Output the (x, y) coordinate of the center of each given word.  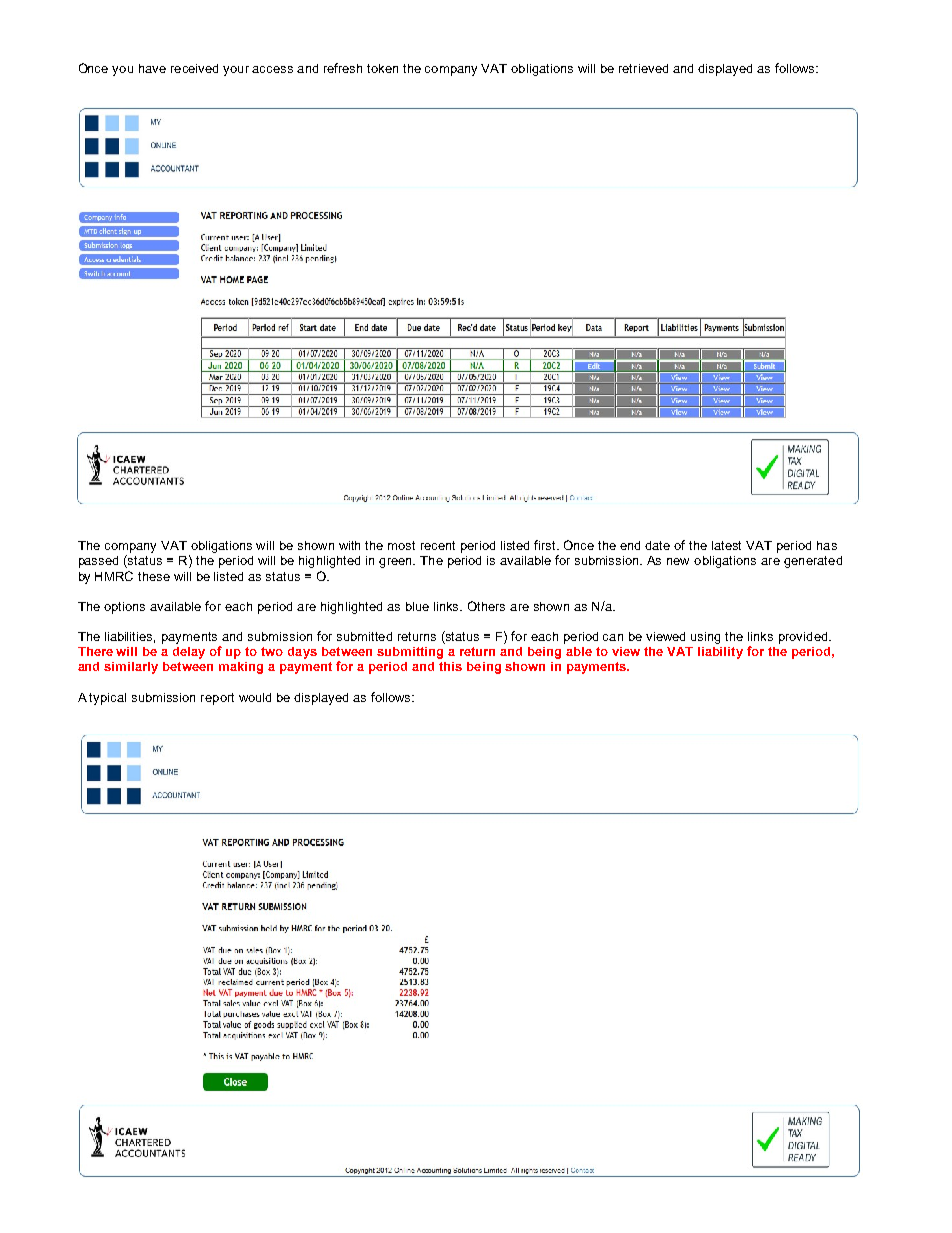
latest (726, 545)
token (382, 68)
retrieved (643, 68)
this (450, 666)
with (349, 545)
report (217, 699)
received (194, 68)
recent (438, 545)
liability (720, 653)
